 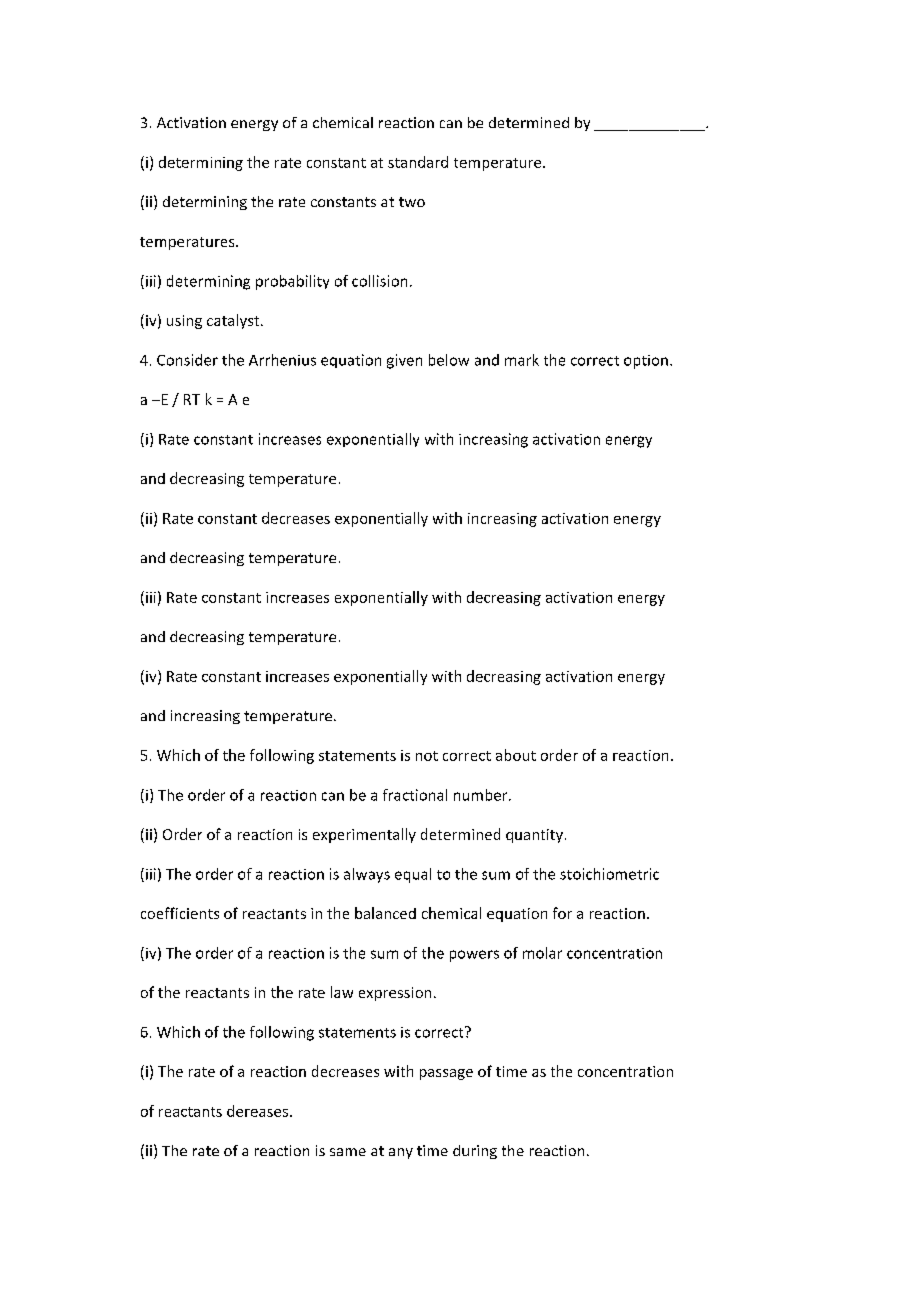 What do you see at coordinates (427, 756) in the page?
I see `not` at bounding box center [427, 756].
